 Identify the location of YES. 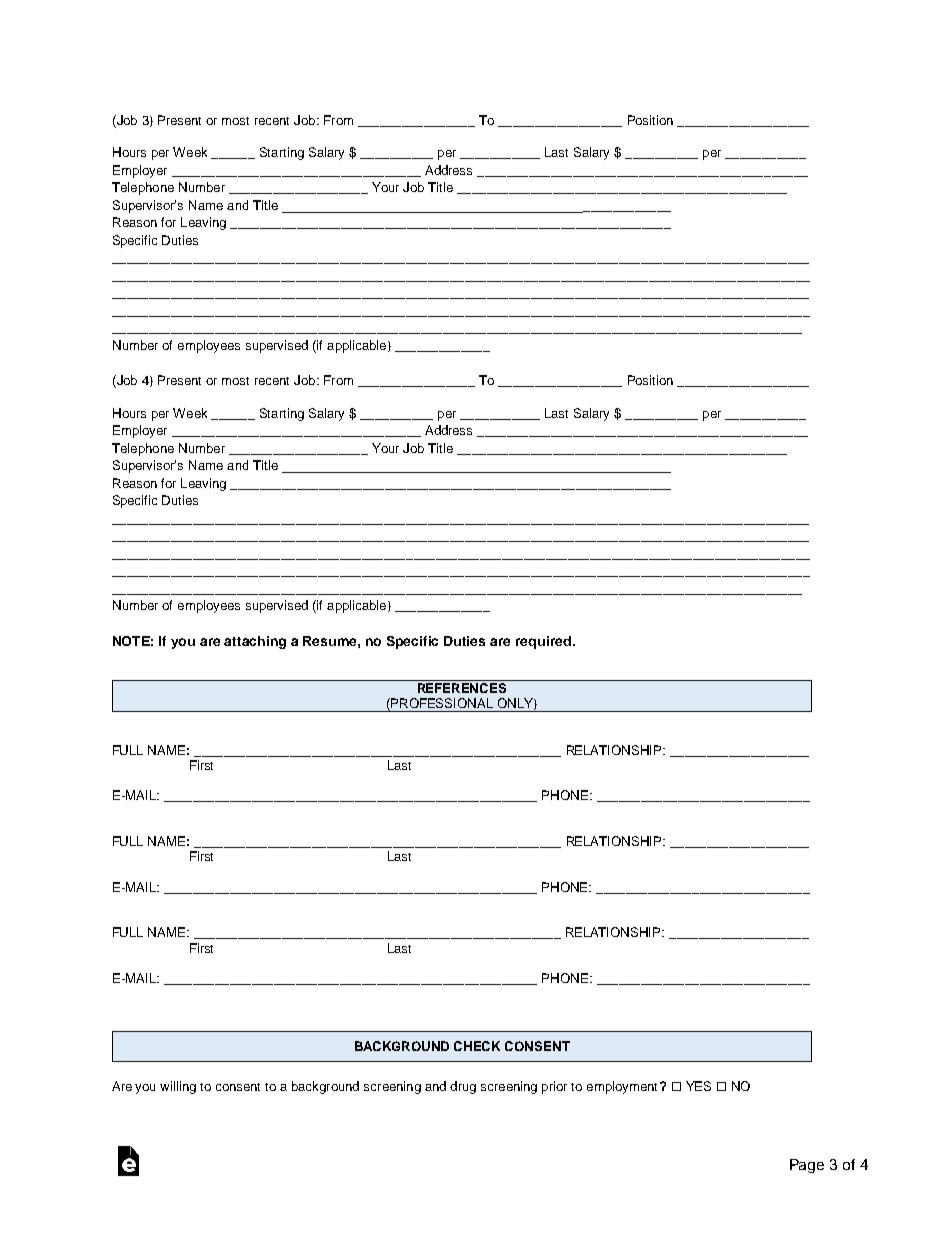
(698, 1086).
